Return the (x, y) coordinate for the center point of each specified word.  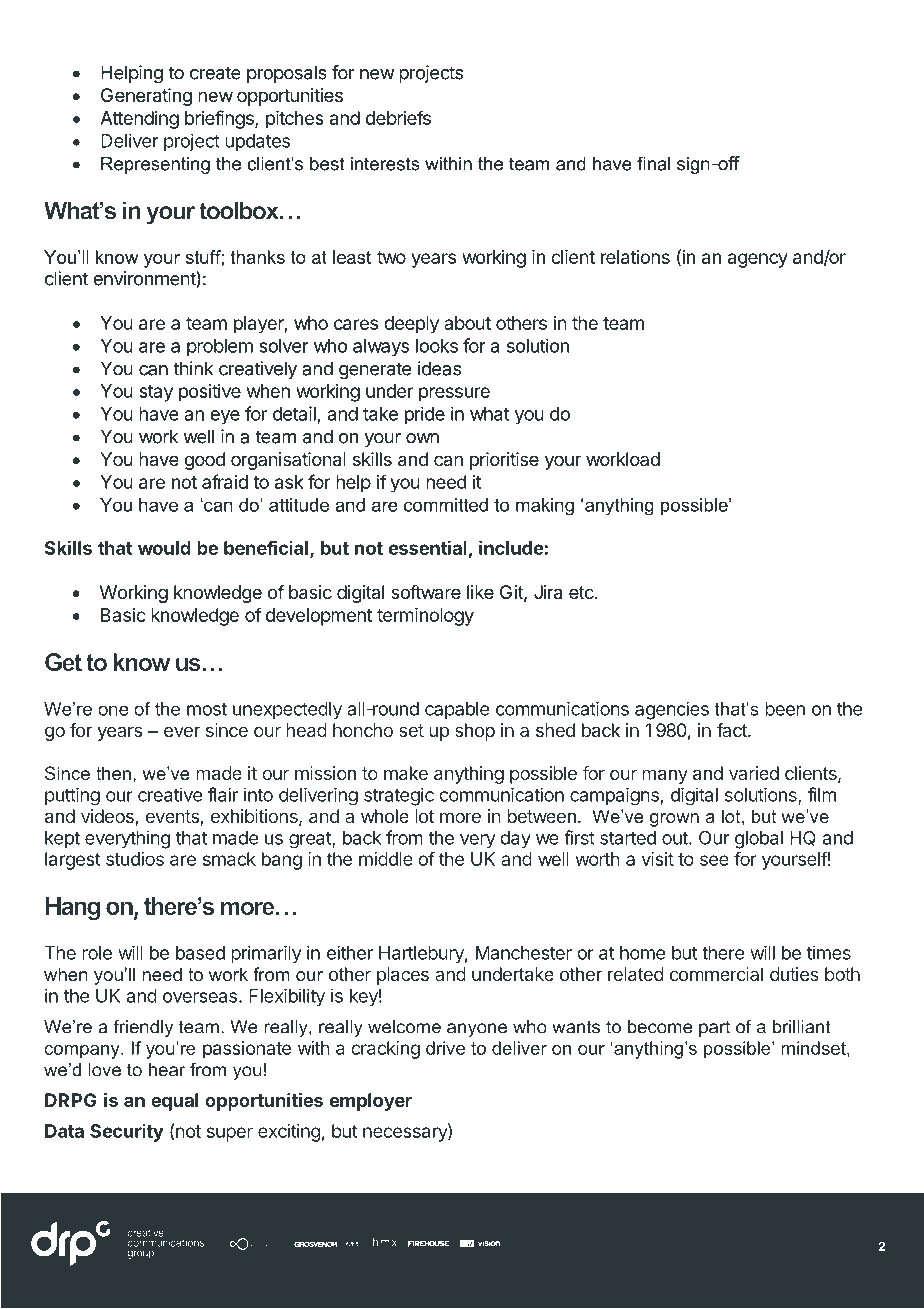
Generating (146, 97)
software (426, 592)
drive (445, 1048)
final (653, 163)
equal (174, 1102)
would (164, 548)
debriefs (398, 117)
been (785, 709)
